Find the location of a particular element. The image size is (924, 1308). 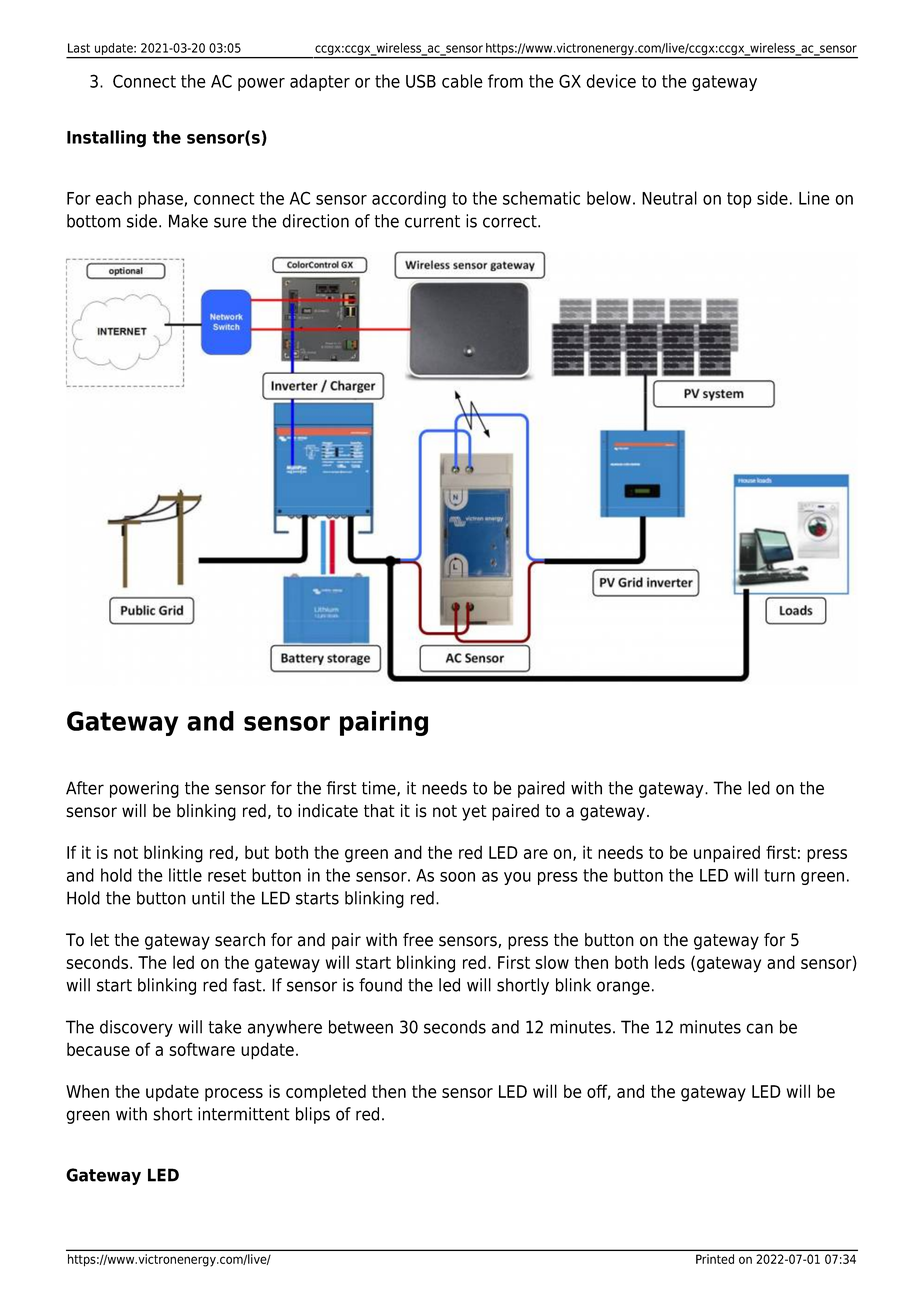

intermittent is located at coordinates (244, 1114).
